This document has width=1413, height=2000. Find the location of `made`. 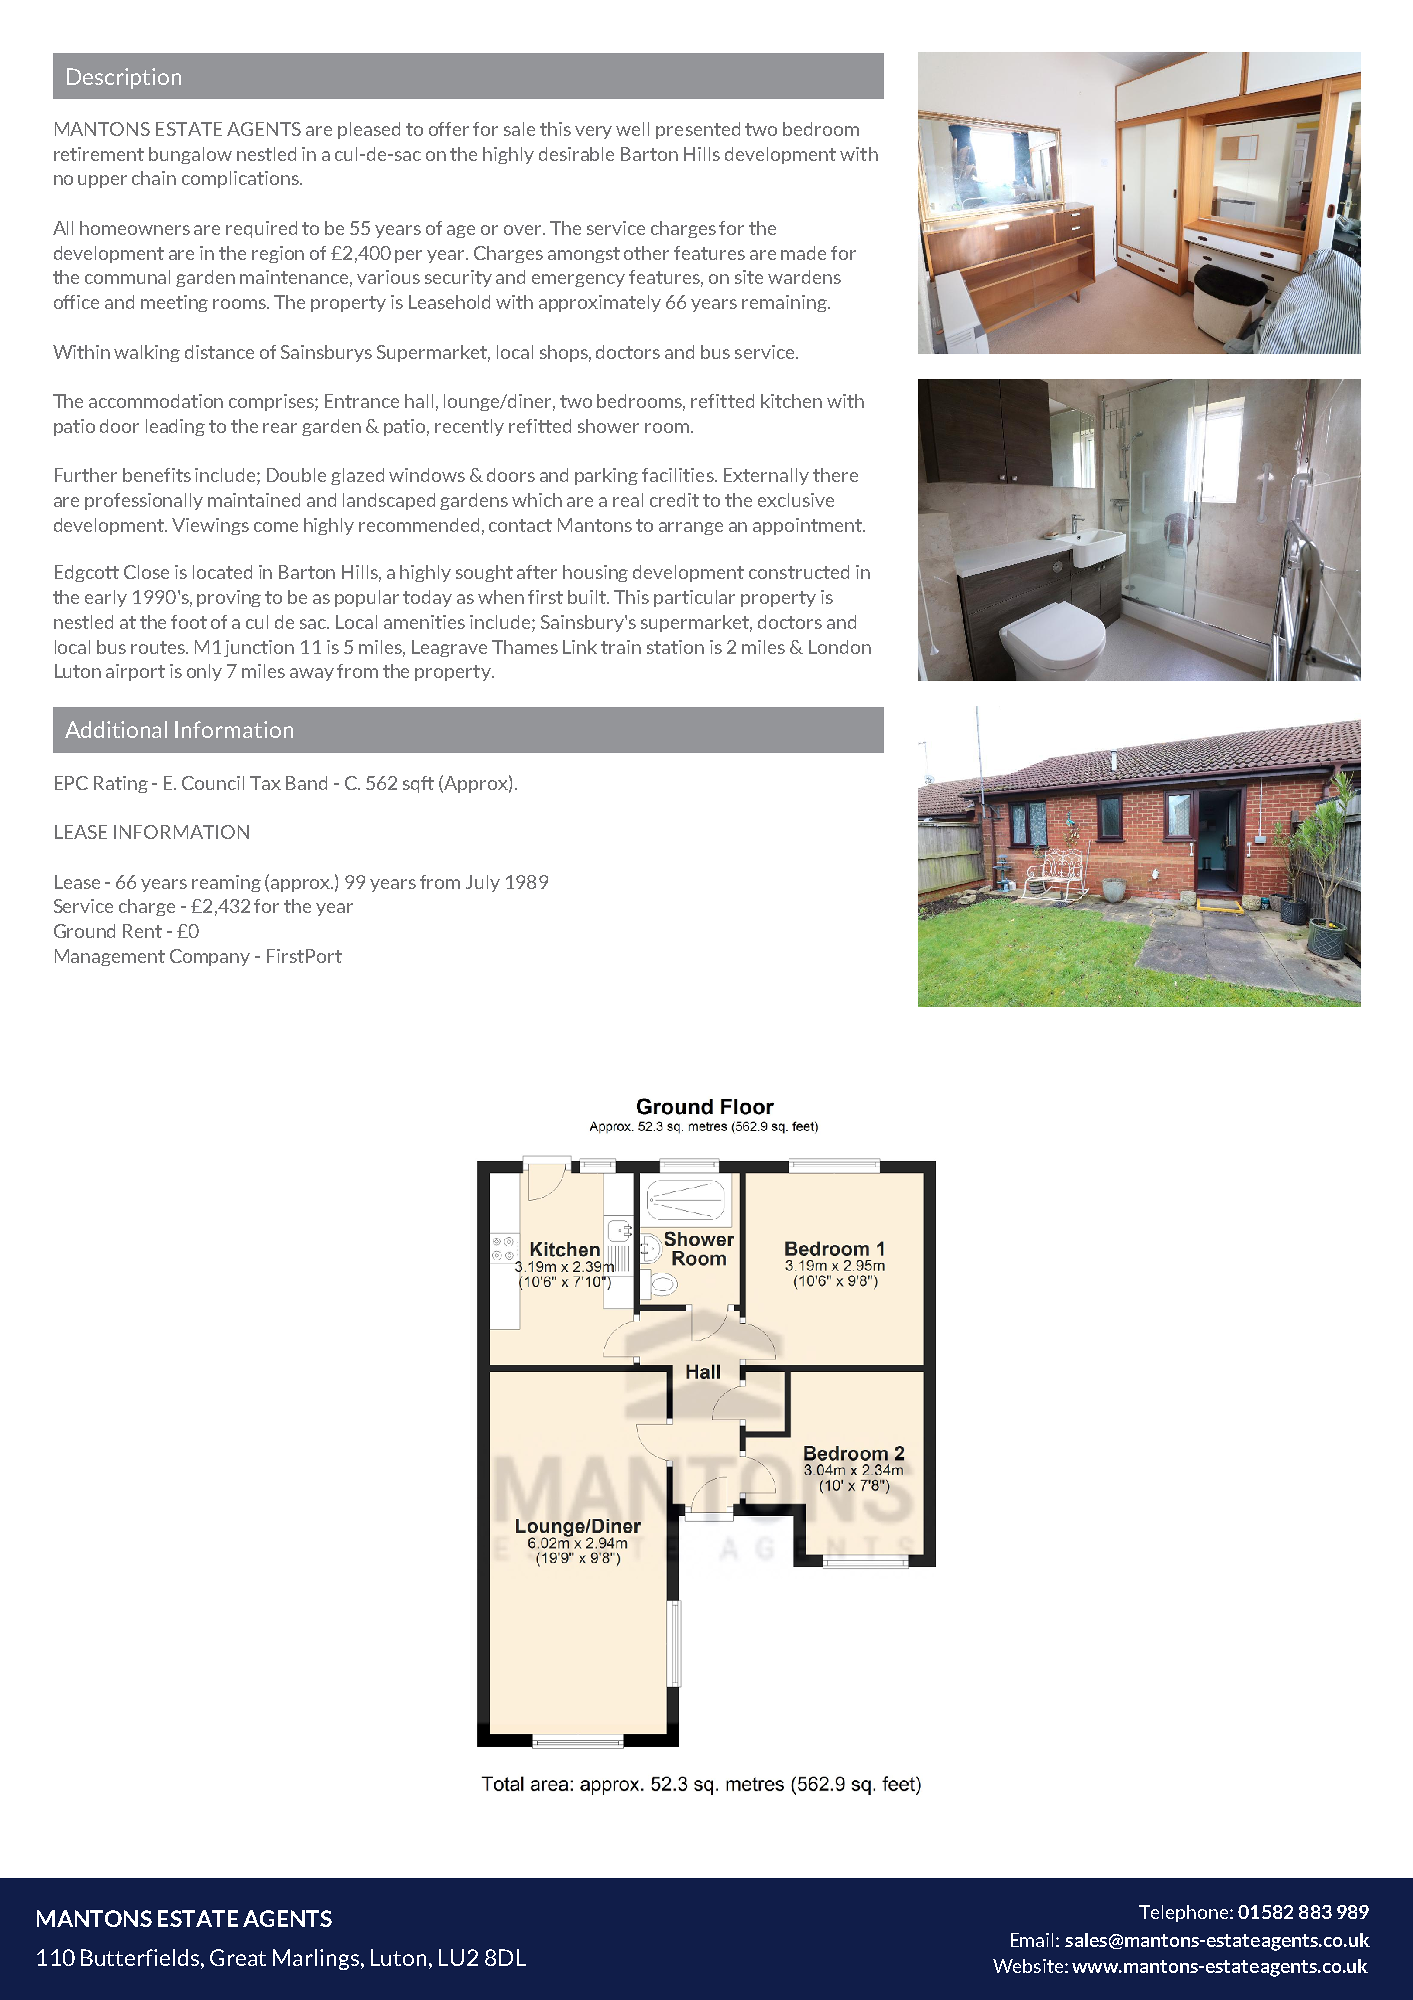

made is located at coordinates (803, 253).
